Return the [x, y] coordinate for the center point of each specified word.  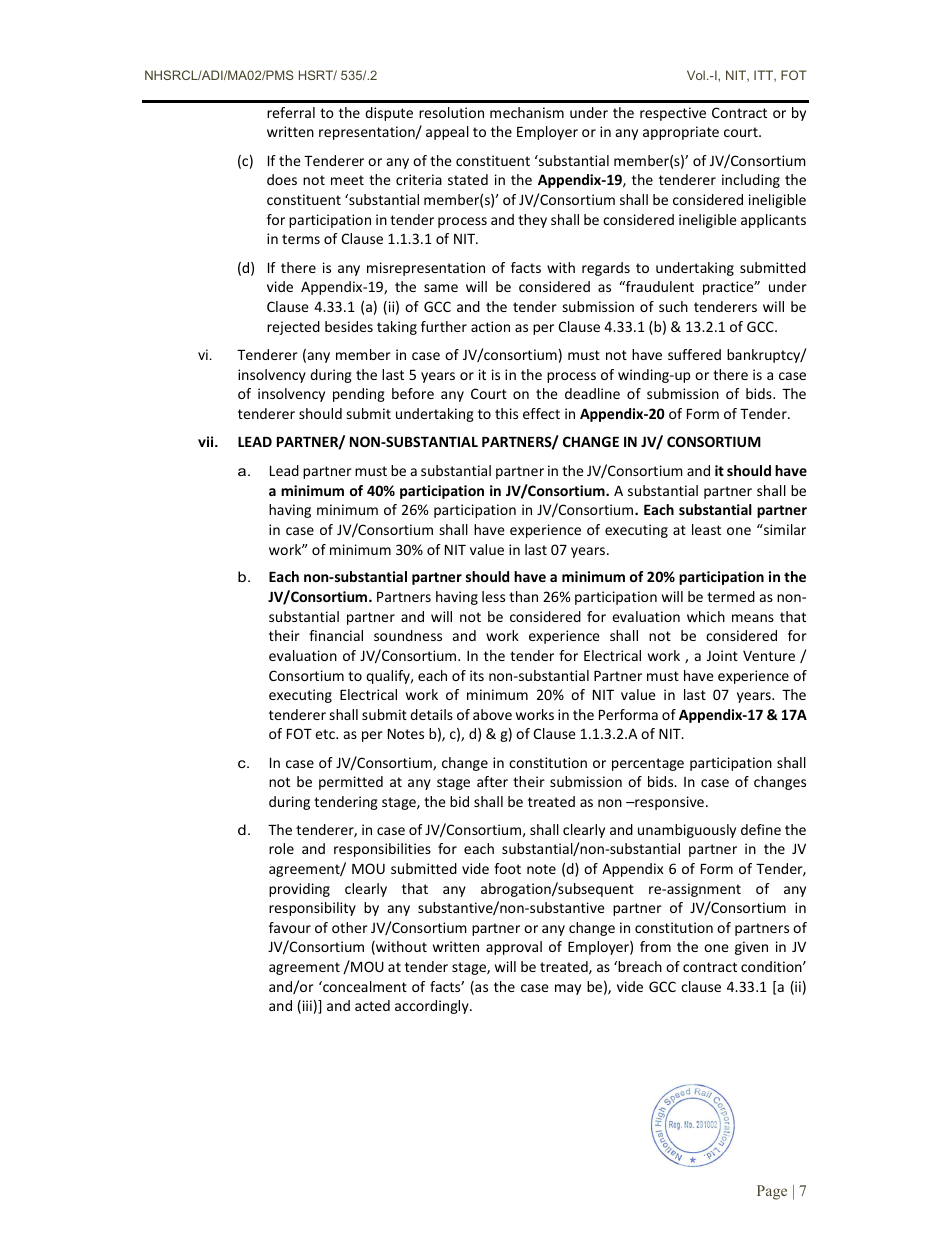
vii [207, 441]
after [492, 781]
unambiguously [687, 831]
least [706, 529]
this [506, 413]
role [281, 848]
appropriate [681, 133]
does [282, 179]
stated [468, 179]
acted [372, 1005]
